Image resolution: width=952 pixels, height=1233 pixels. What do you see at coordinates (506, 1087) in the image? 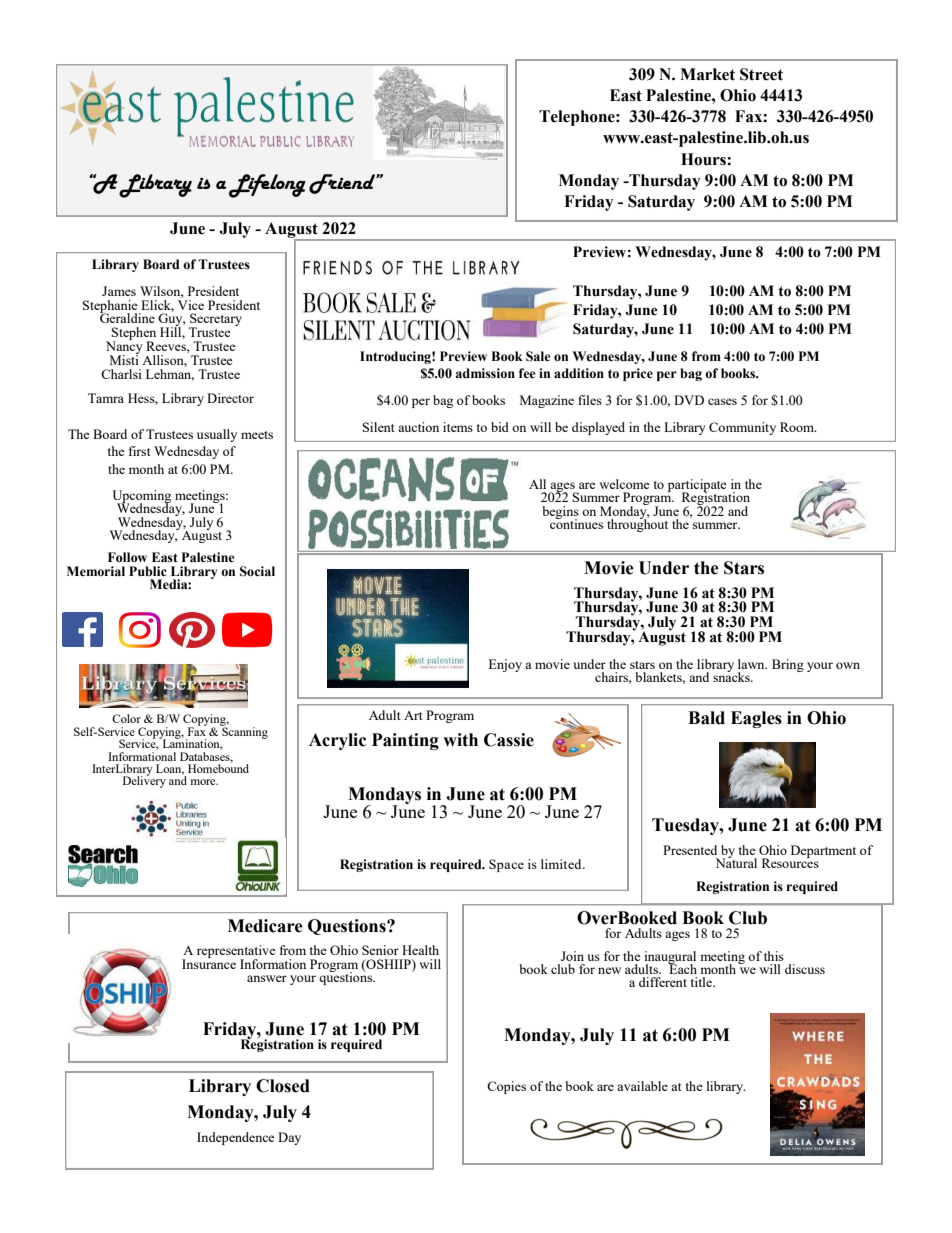
I see `Copies` at bounding box center [506, 1087].
